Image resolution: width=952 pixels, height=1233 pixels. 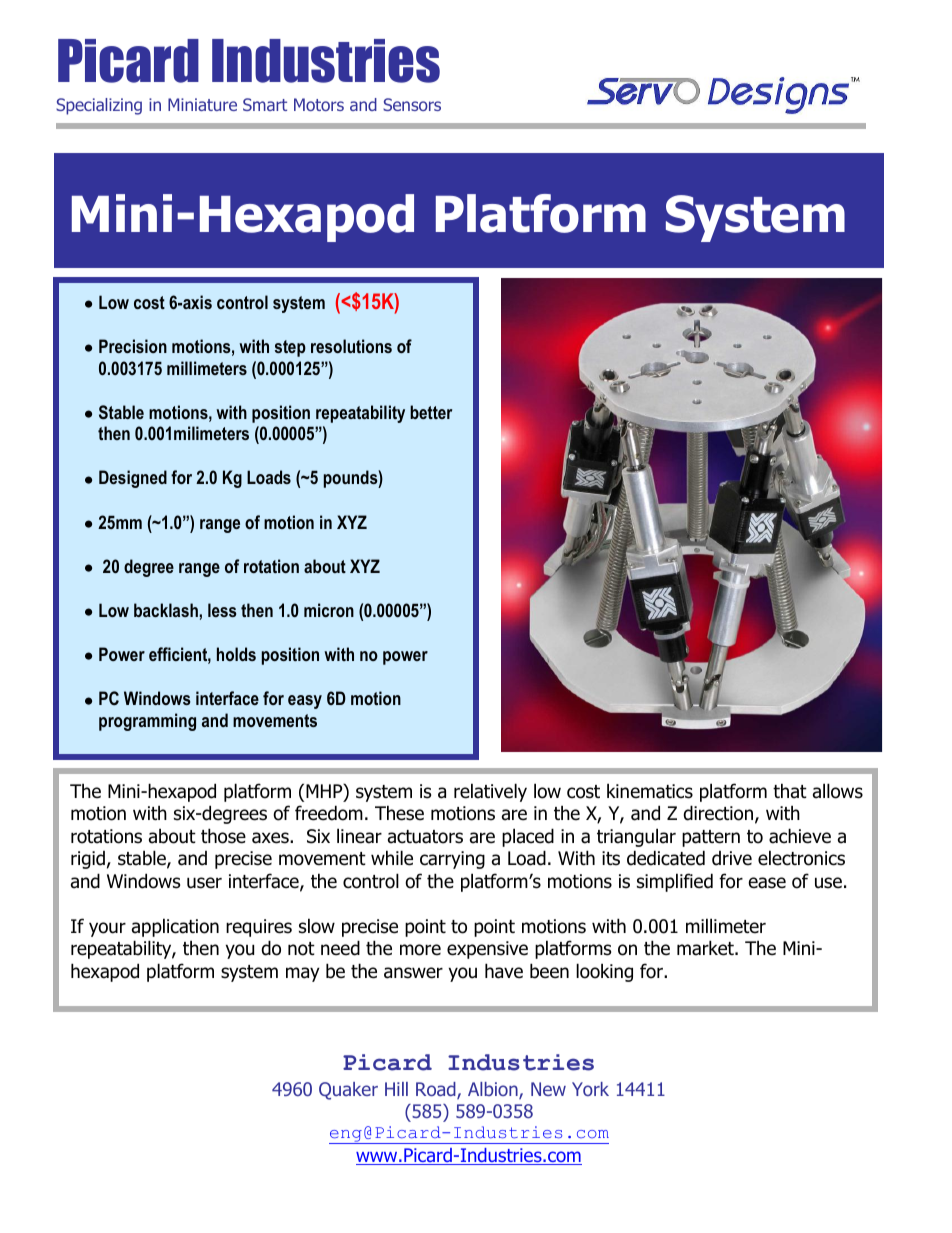 I want to click on micron, so click(x=329, y=610).
